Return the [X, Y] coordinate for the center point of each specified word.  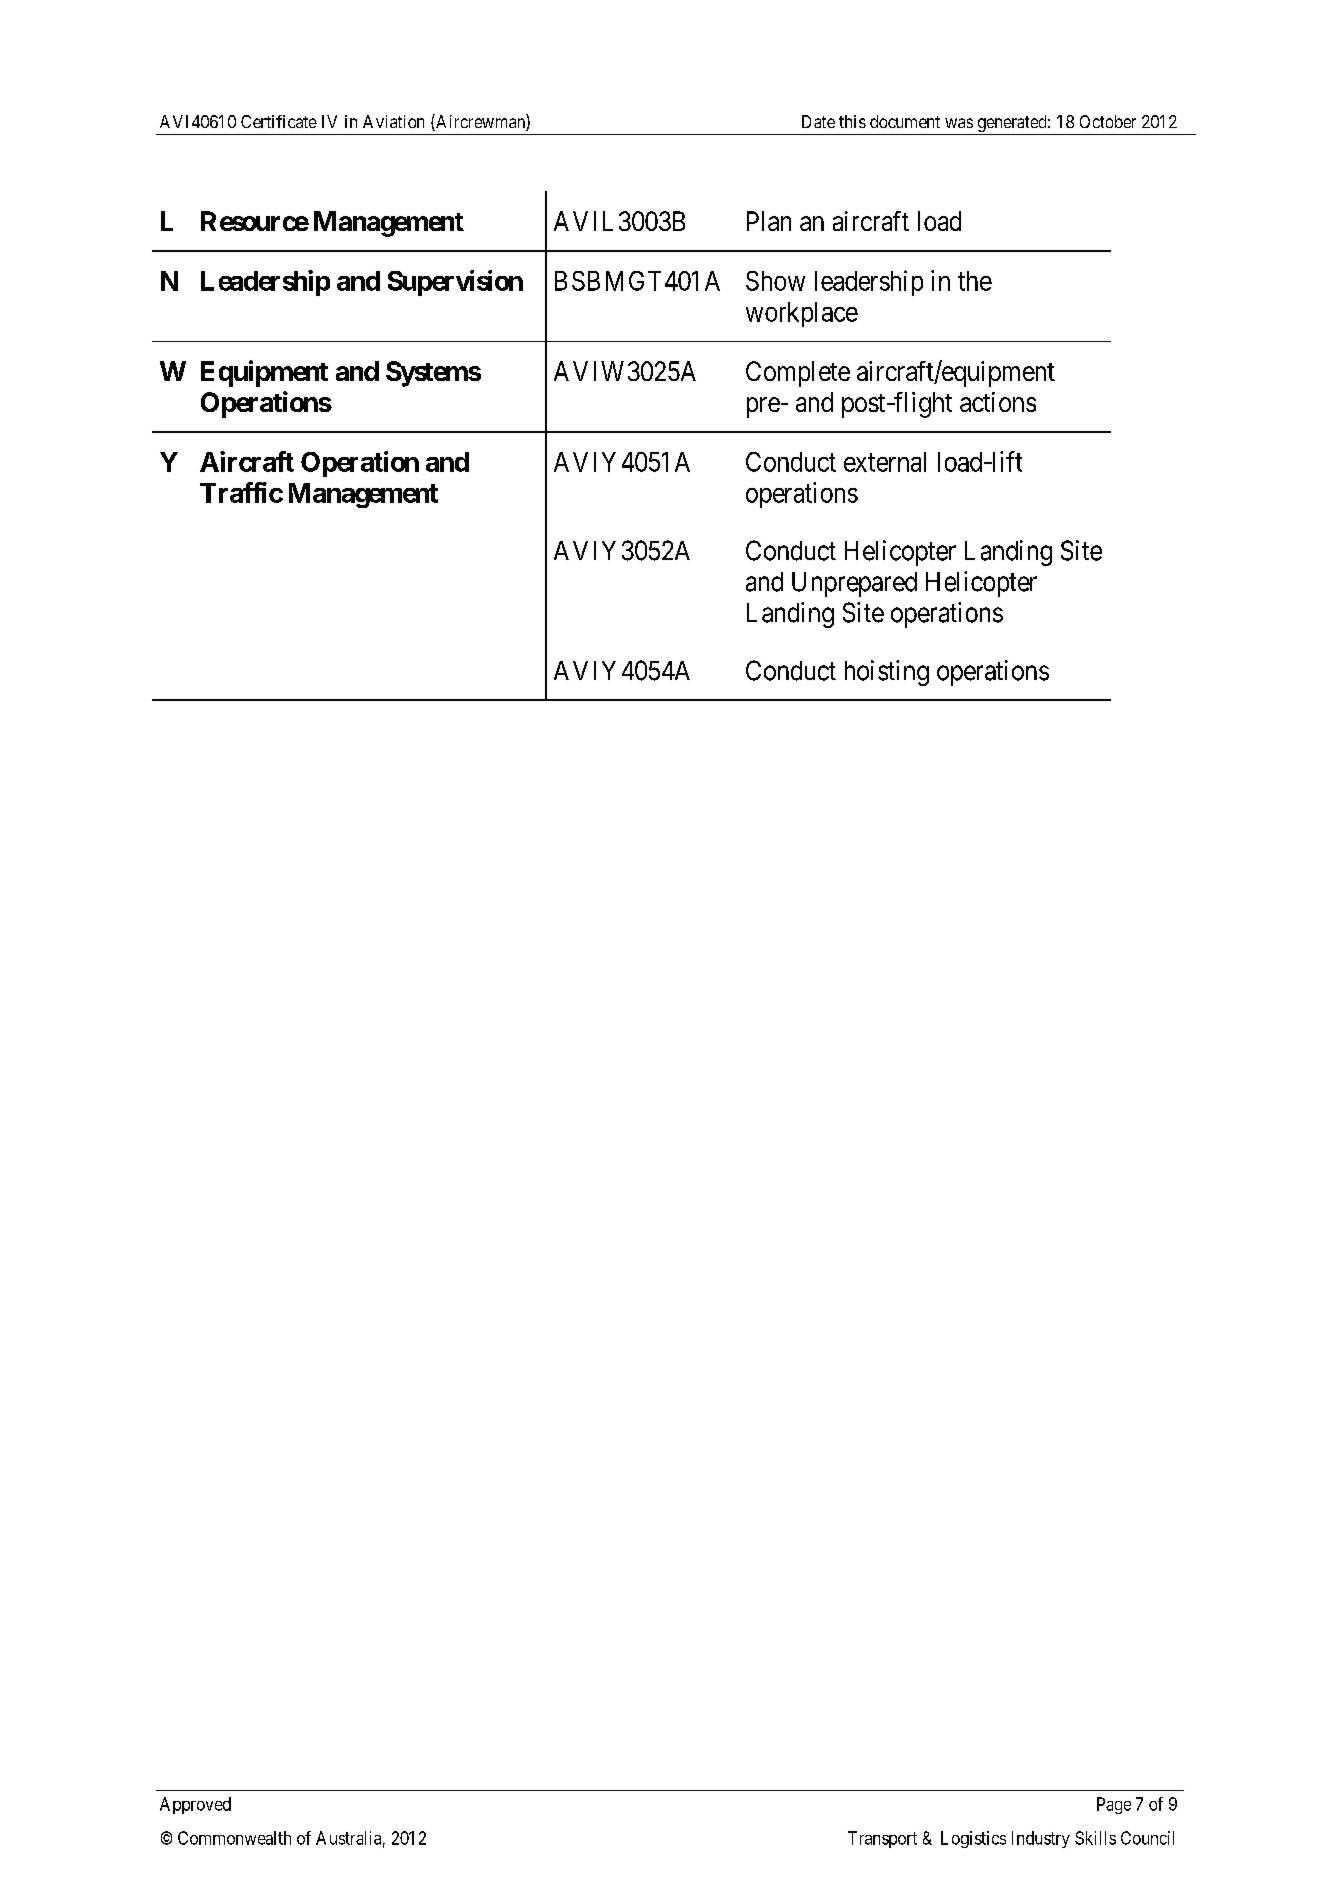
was [959, 123]
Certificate [279, 121]
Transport [882, 1839]
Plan [769, 221]
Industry [1041, 1839]
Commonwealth [234, 1838]
